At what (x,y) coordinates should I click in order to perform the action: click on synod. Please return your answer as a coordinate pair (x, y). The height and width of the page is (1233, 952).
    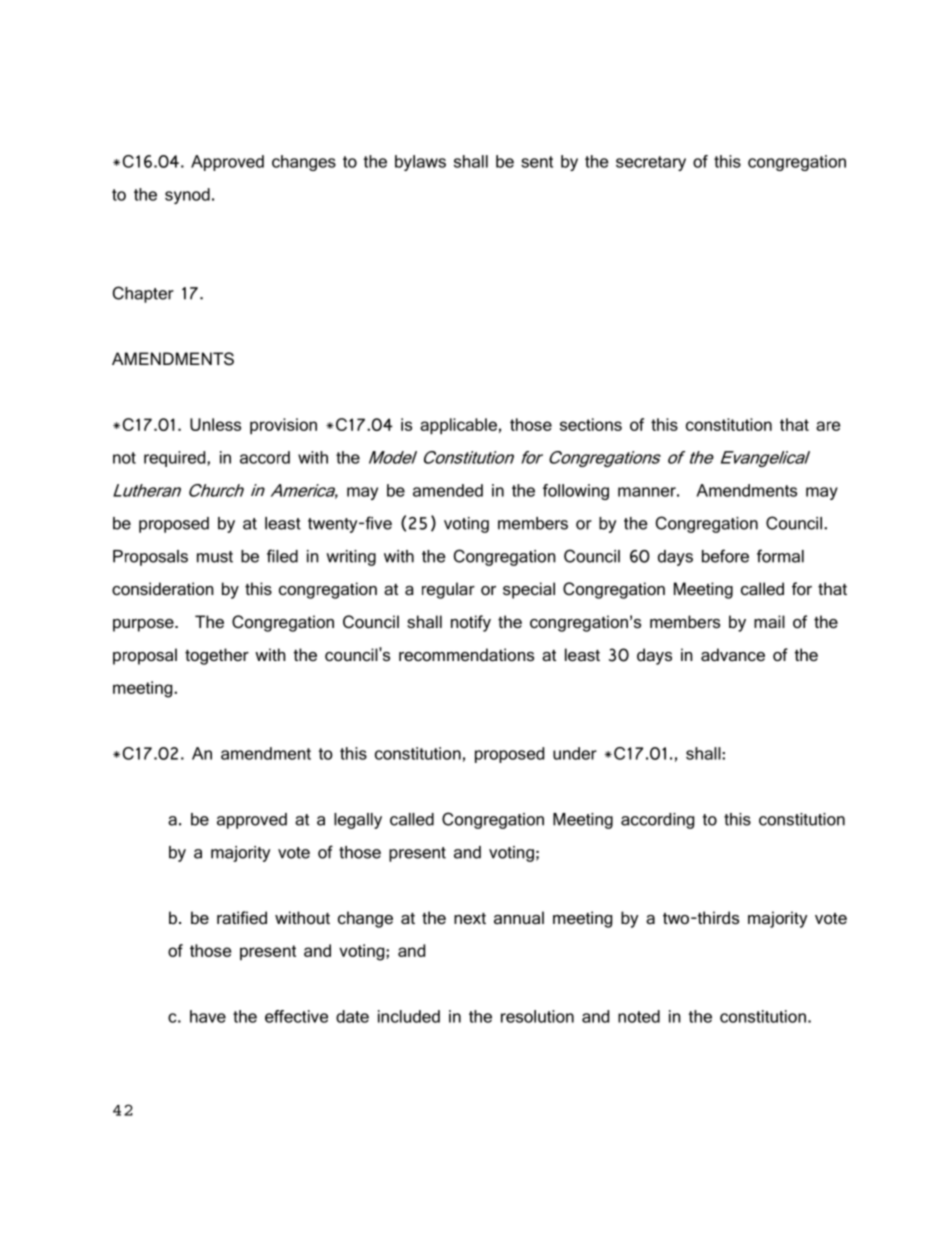
    Looking at the image, I should click on (187, 196).
